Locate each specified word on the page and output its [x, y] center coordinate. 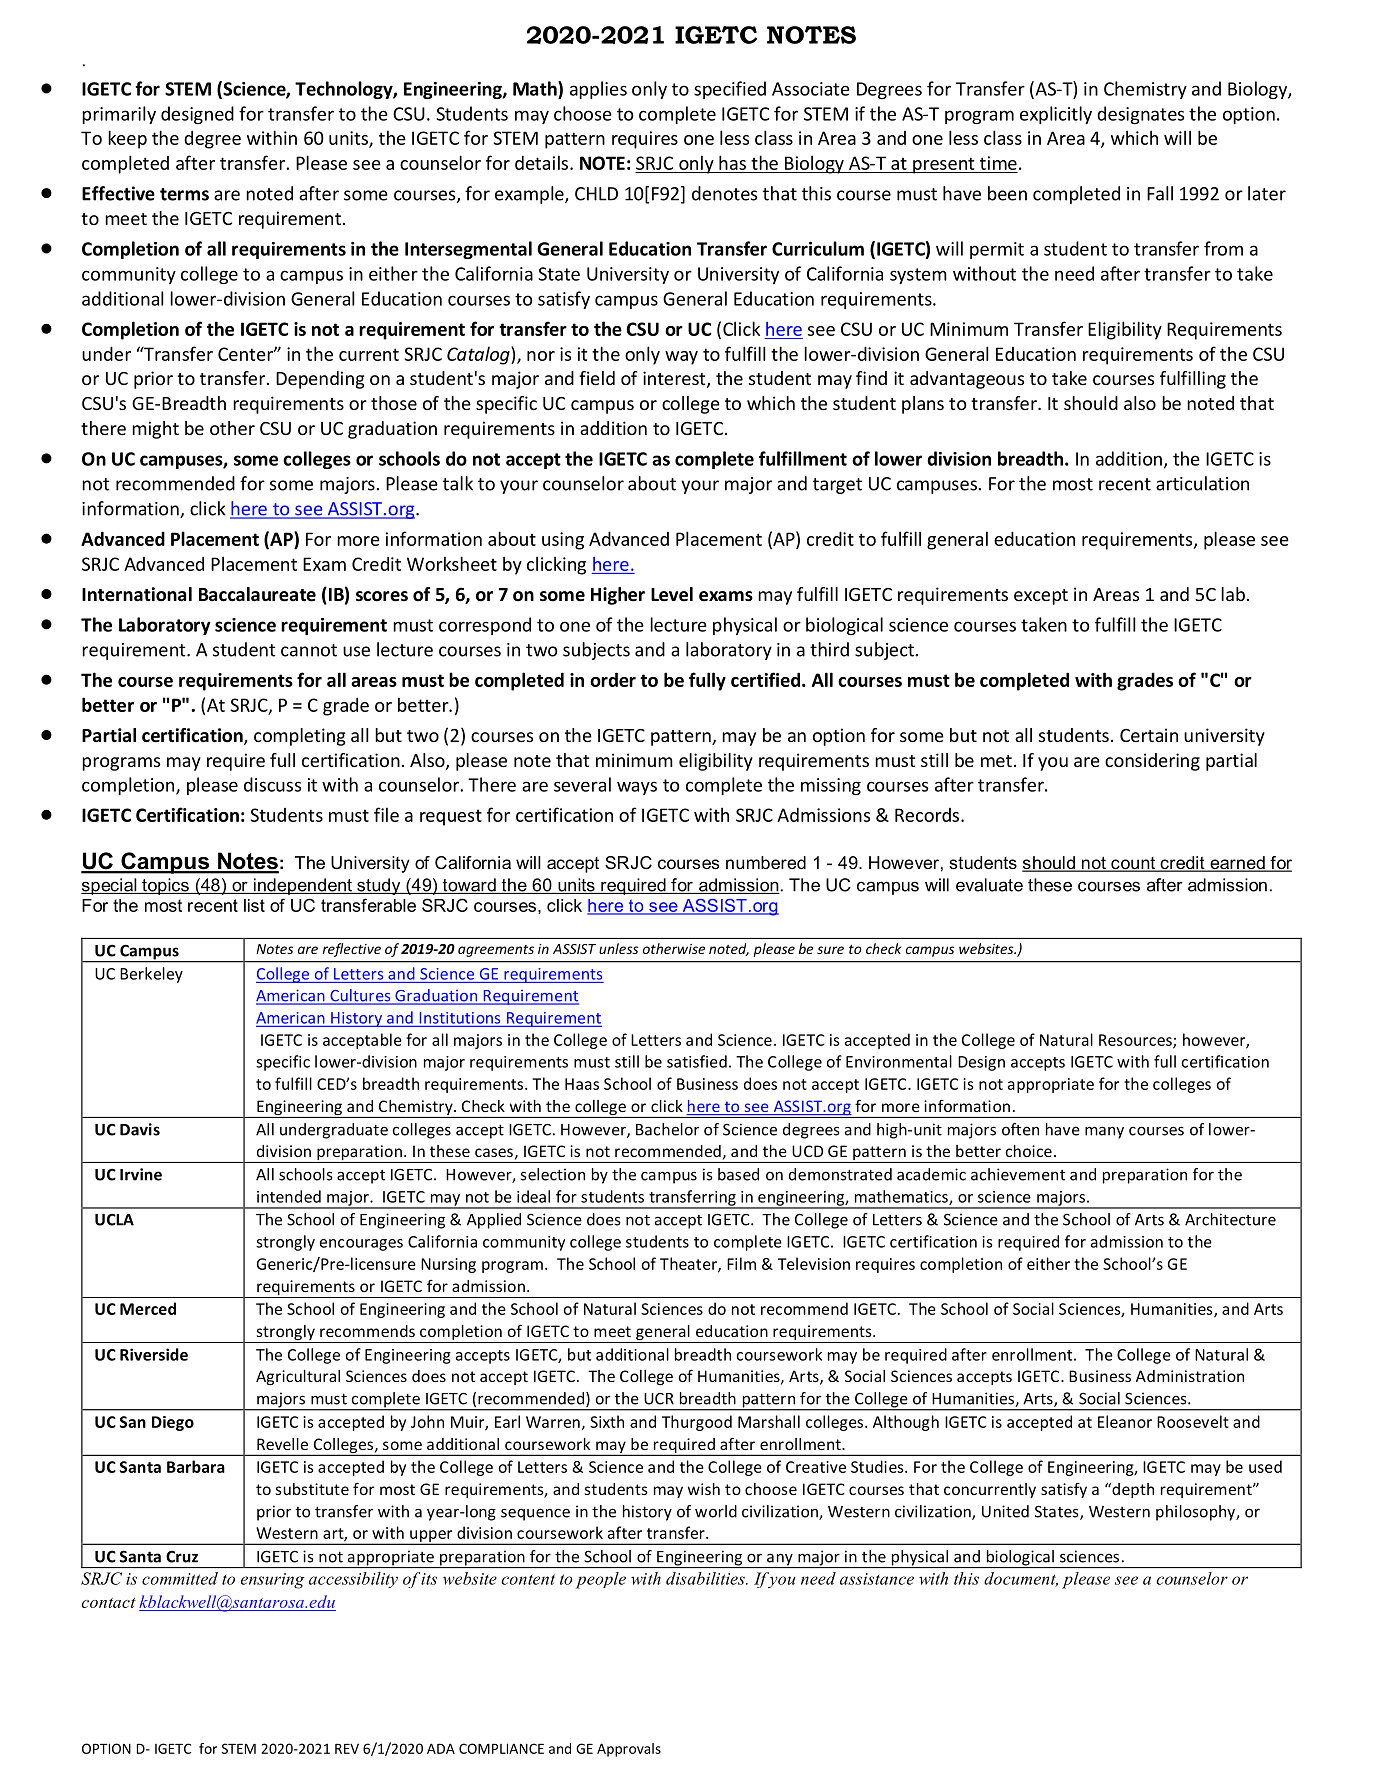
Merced [148, 1308]
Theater [689, 1264]
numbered [766, 862]
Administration [1190, 1376]
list [254, 905]
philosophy [1196, 1513]
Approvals [629, 1750]
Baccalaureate [257, 594]
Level [672, 594]
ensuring [272, 1581]
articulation [1202, 483]
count [1133, 864]
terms [184, 194]
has [732, 162]
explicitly [1056, 115]
